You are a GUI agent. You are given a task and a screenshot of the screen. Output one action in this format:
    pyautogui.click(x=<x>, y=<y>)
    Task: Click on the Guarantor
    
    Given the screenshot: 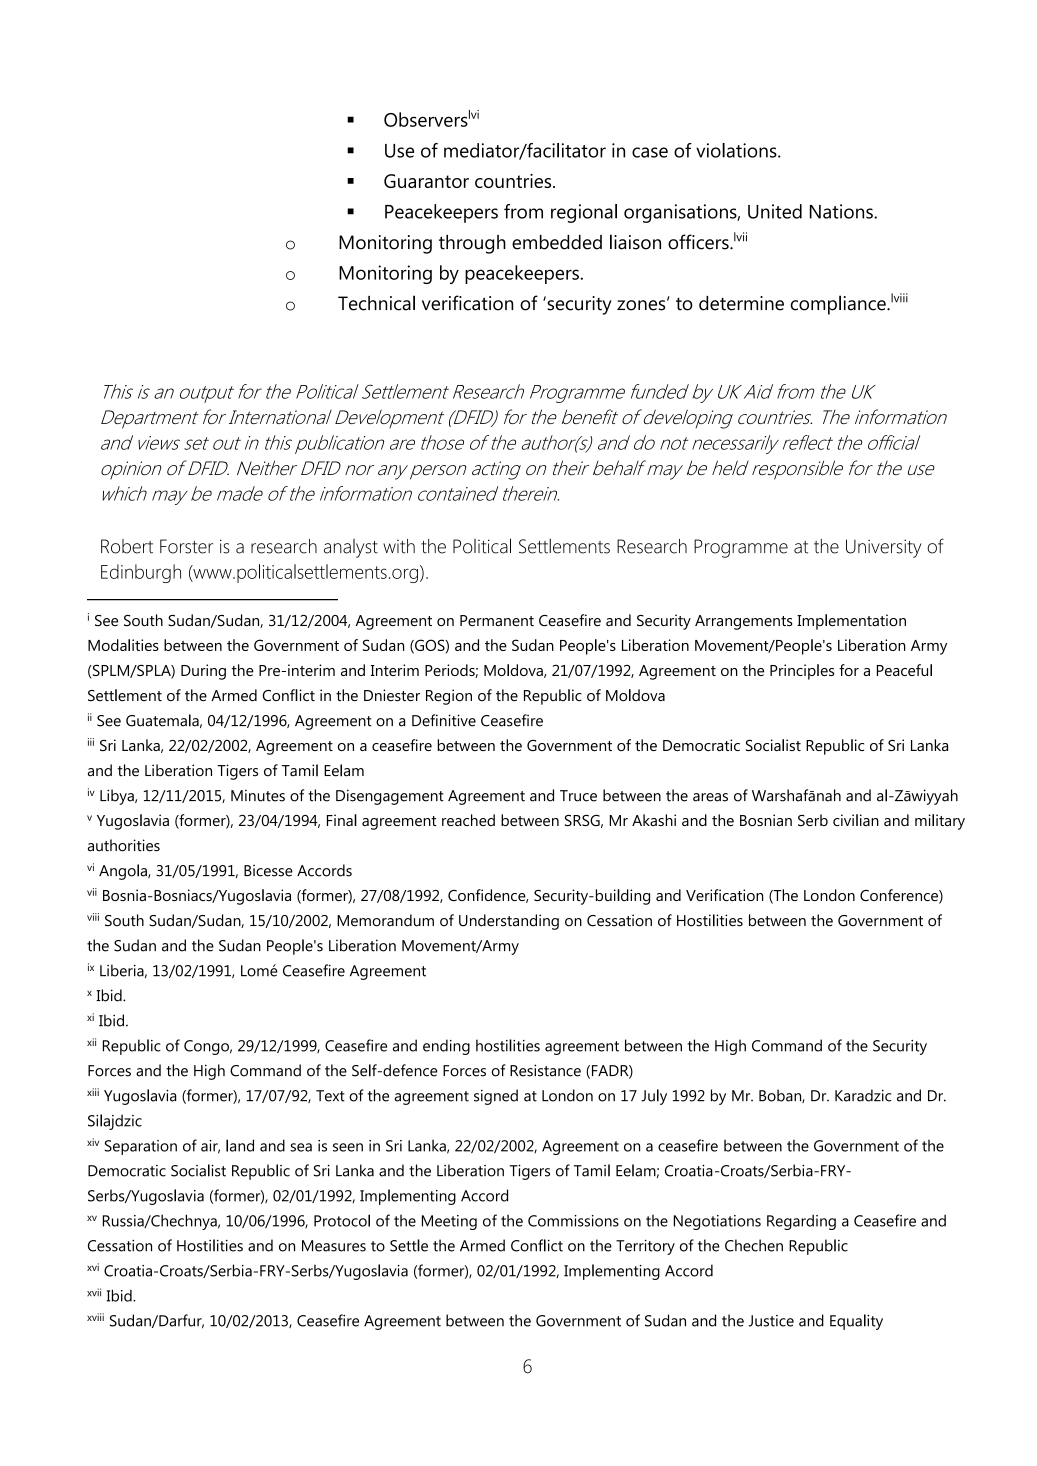 What is the action you would take?
    pyautogui.click(x=426, y=181)
